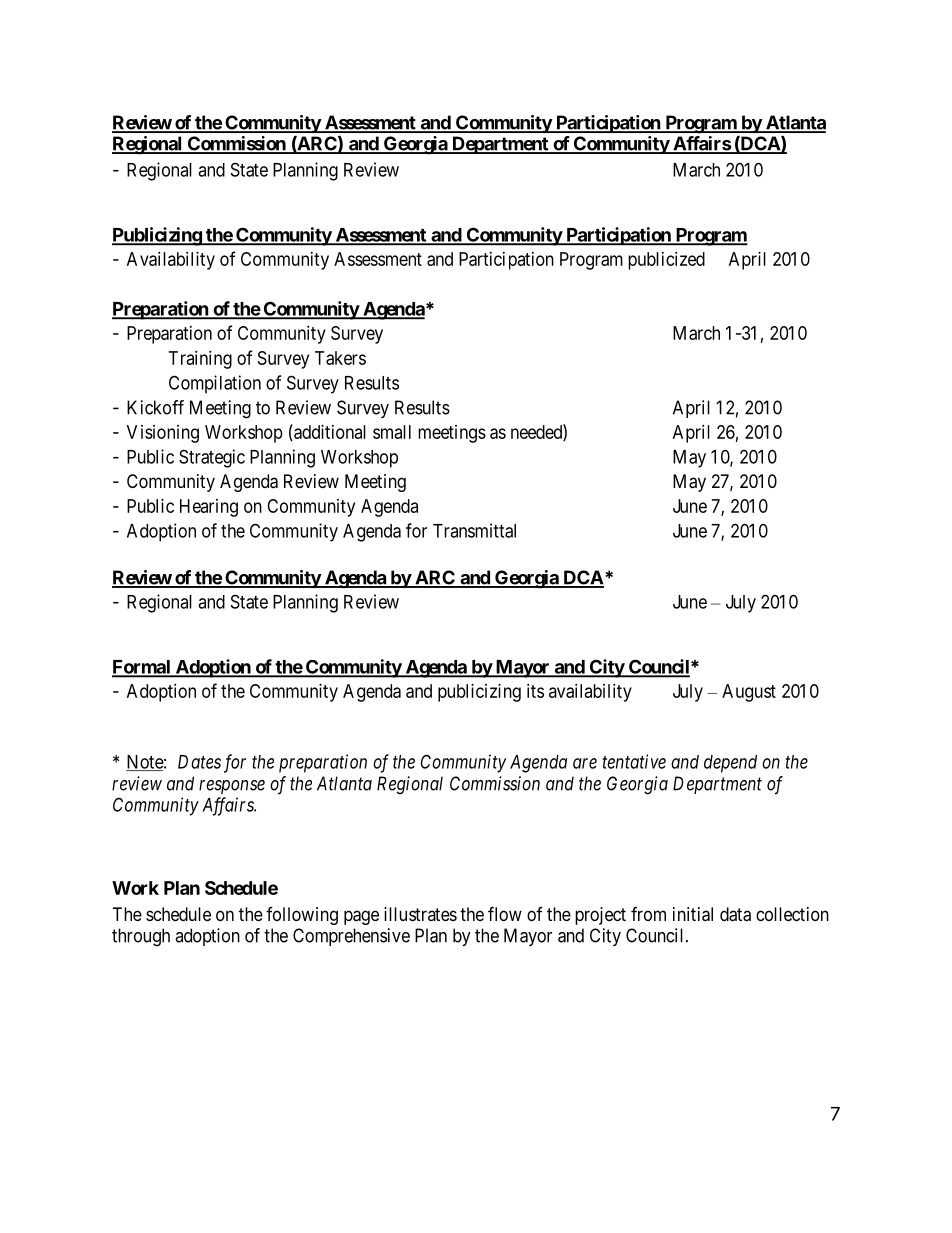 The image size is (952, 1233). Describe the element at coordinates (535, 691) in the page. I see `its` at that location.
